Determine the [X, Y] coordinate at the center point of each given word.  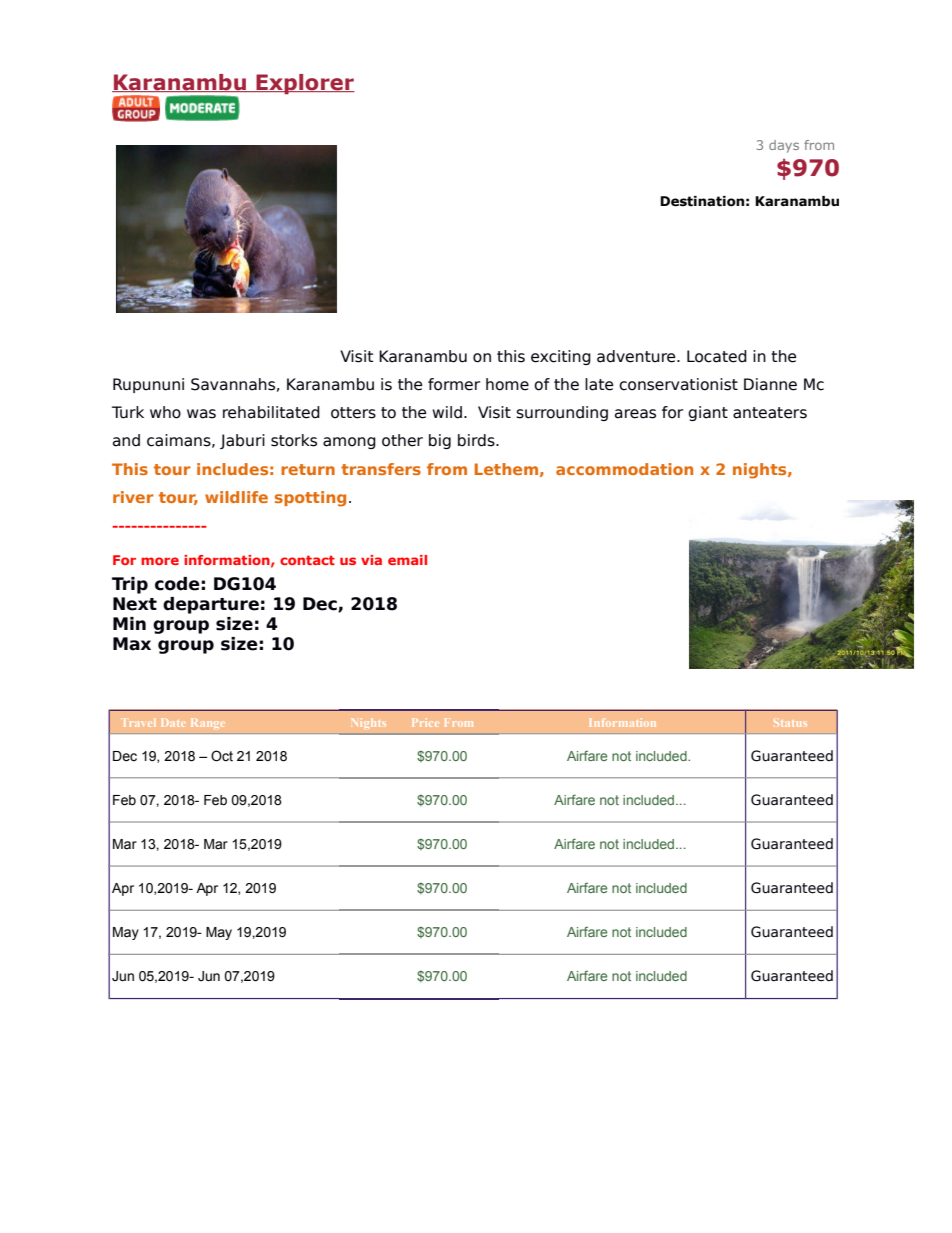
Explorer [304, 84]
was [201, 414]
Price [425, 722]
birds [477, 440]
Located [717, 356]
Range [208, 723]
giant [708, 413]
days [784, 146]
